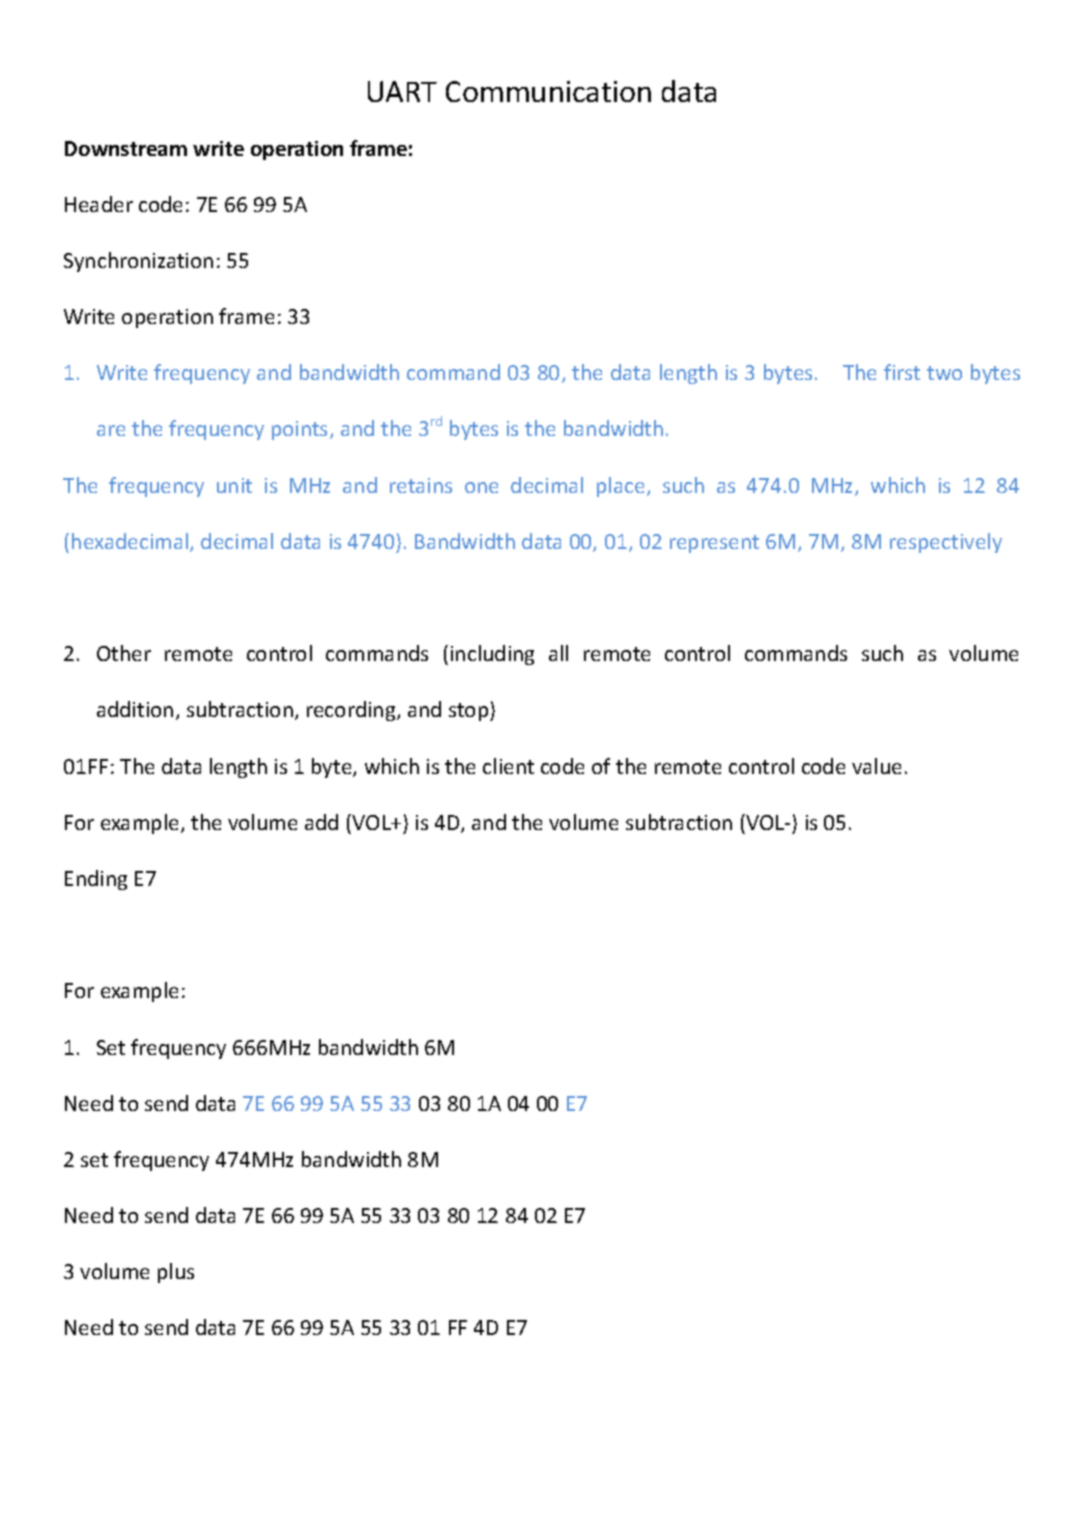  I want to click on including, so click(492, 655).
